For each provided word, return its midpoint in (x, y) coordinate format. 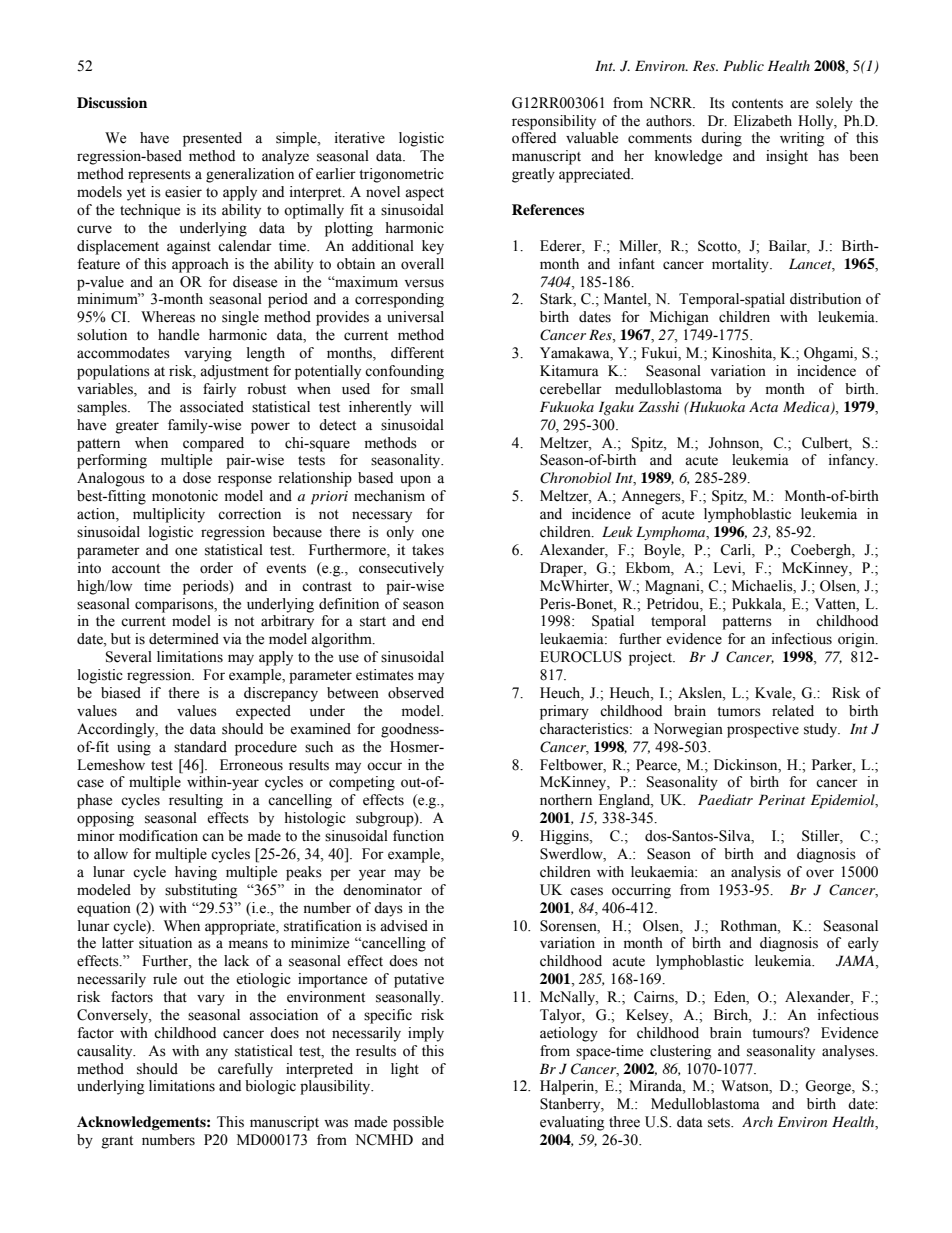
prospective (763, 730)
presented (212, 139)
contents (757, 104)
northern (566, 800)
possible (418, 1123)
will (432, 406)
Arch (757, 1121)
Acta (763, 407)
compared (213, 444)
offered (534, 138)
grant (117, 1142)
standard (200, 747)
